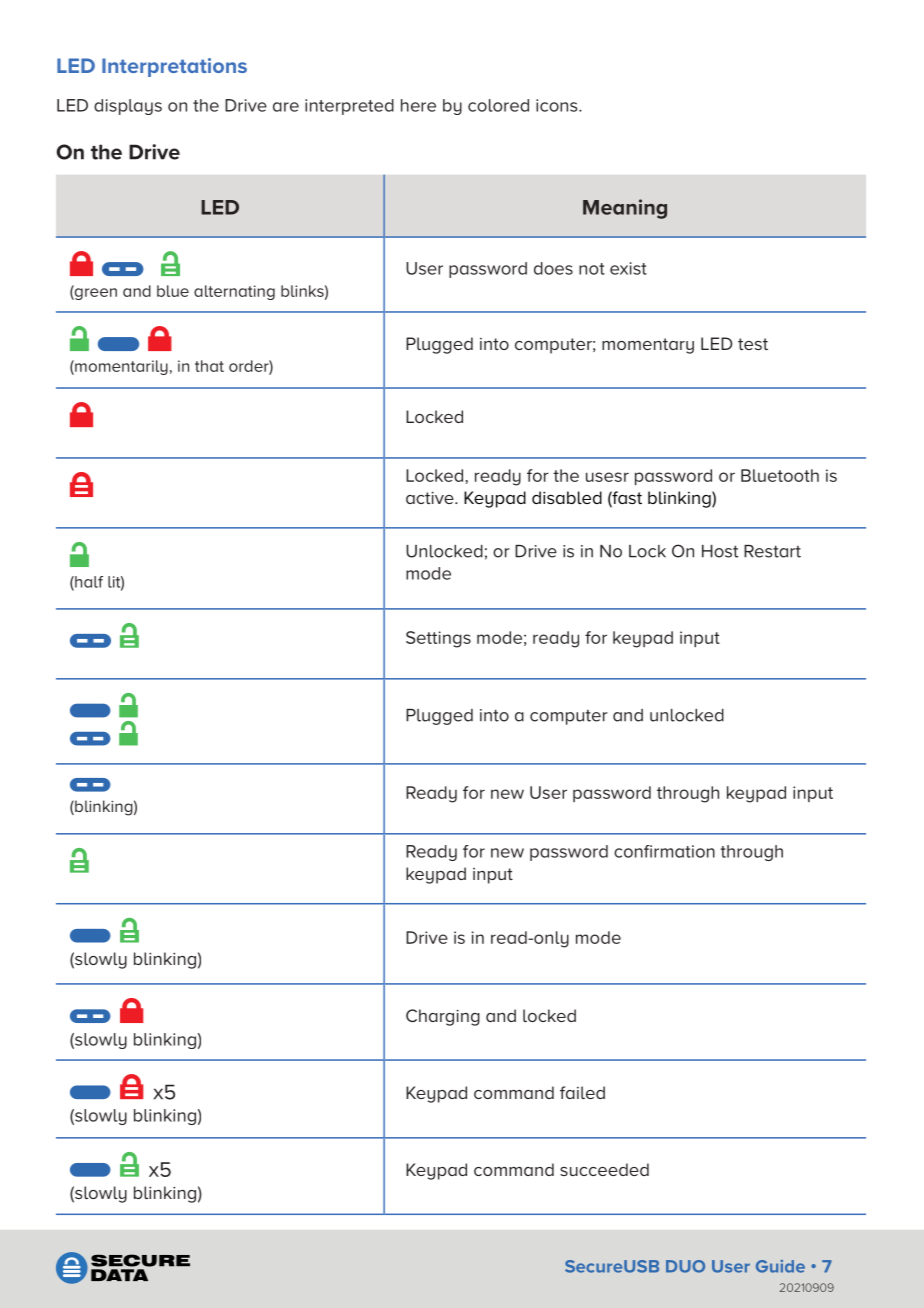 The image size is (924, 1308). Describe the element at coordinates (582, 1092) in the screenshot. I see `failed` at that location.
